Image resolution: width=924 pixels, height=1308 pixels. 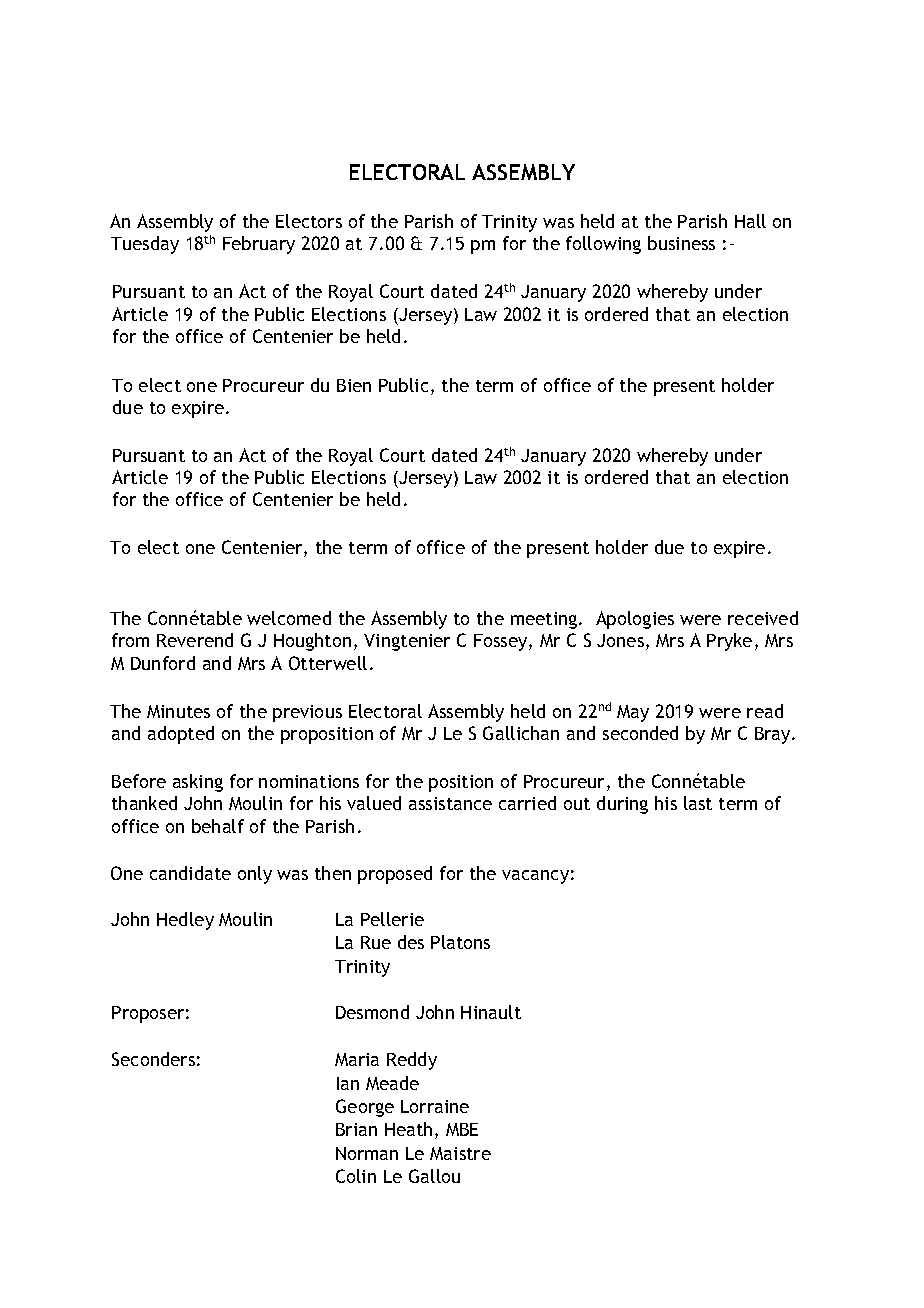 I want to click on Brian, so click(x=356, y=1129).
